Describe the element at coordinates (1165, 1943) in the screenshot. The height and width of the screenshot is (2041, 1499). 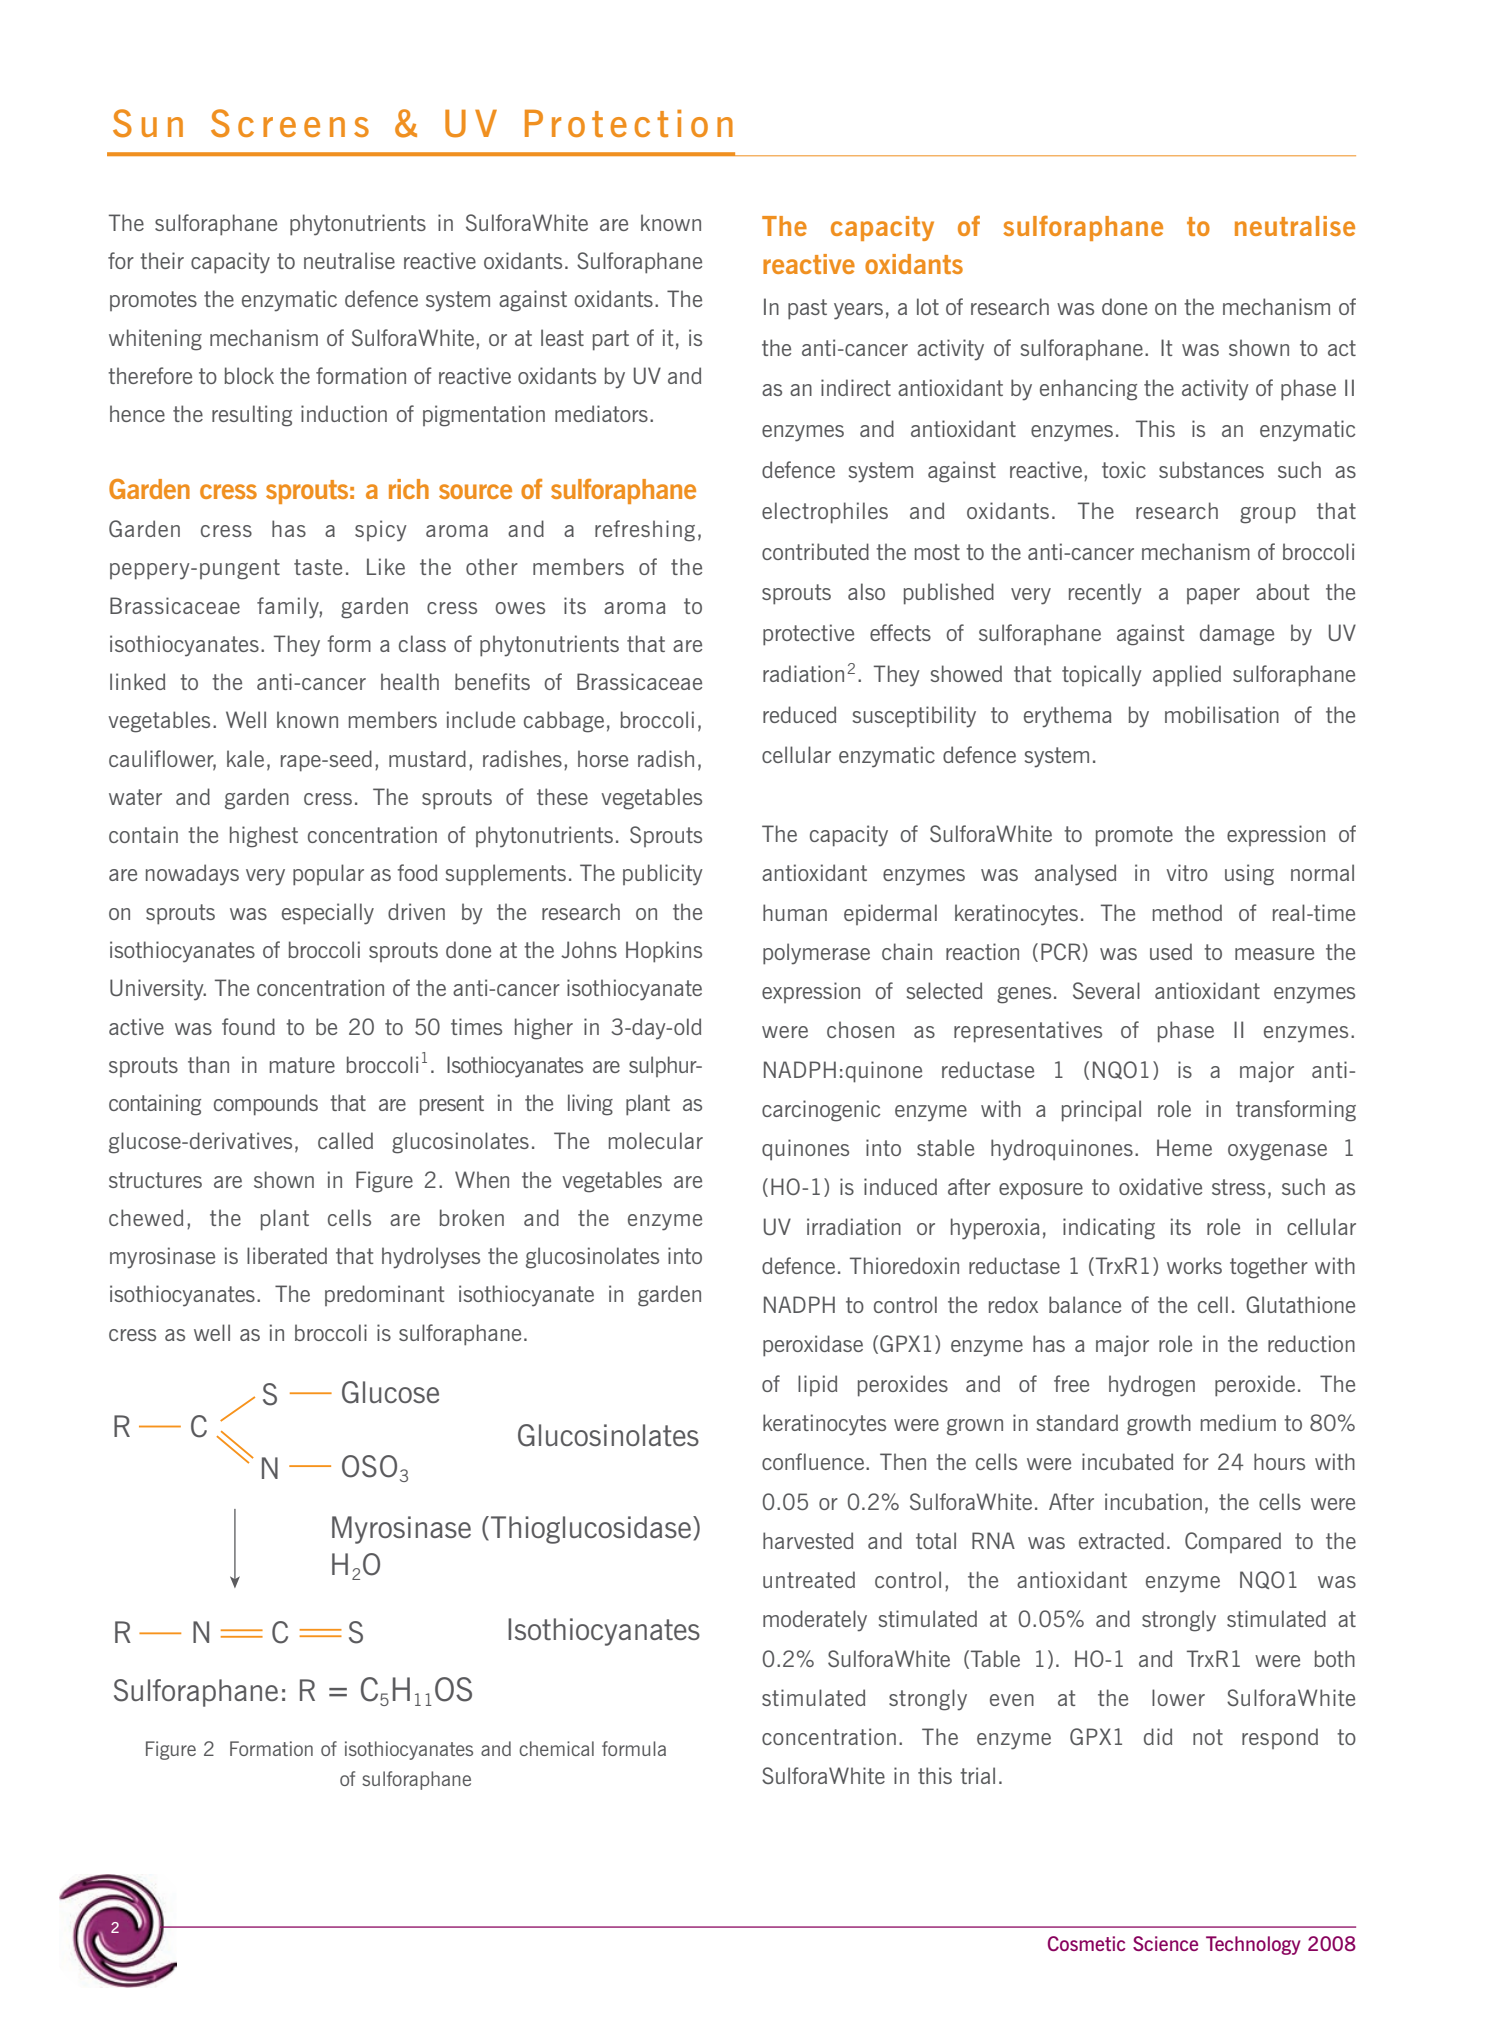
I see `Science` at that location.
